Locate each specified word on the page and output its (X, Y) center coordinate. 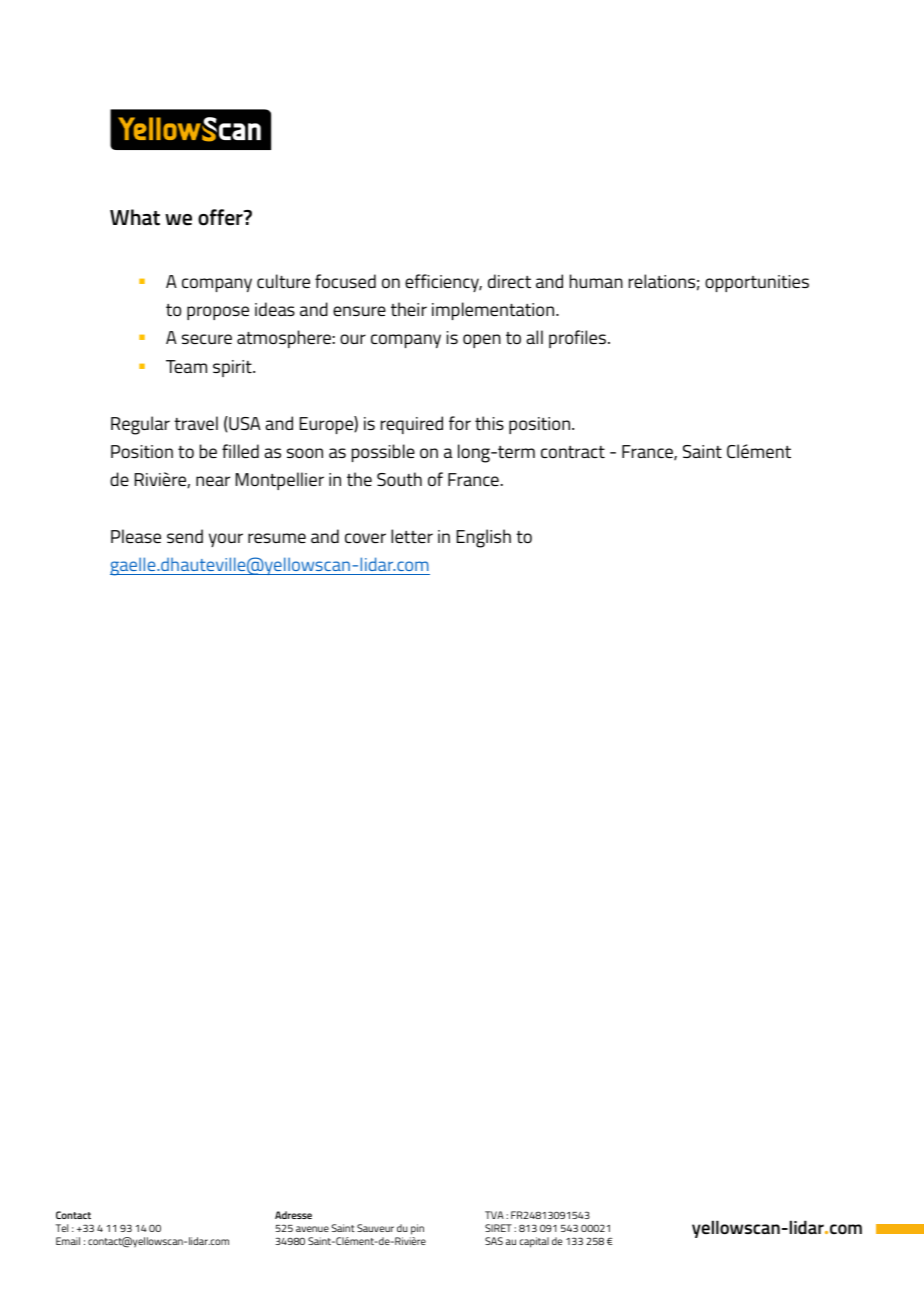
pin (417, 1229)
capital (534, 1242)
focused (345, 281)
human (596, 281)
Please (136, 536)
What (135, 217)
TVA (494, 1215)
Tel (62, 1228)
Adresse (293, 1215)
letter (412, 536)
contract (573, 452)
